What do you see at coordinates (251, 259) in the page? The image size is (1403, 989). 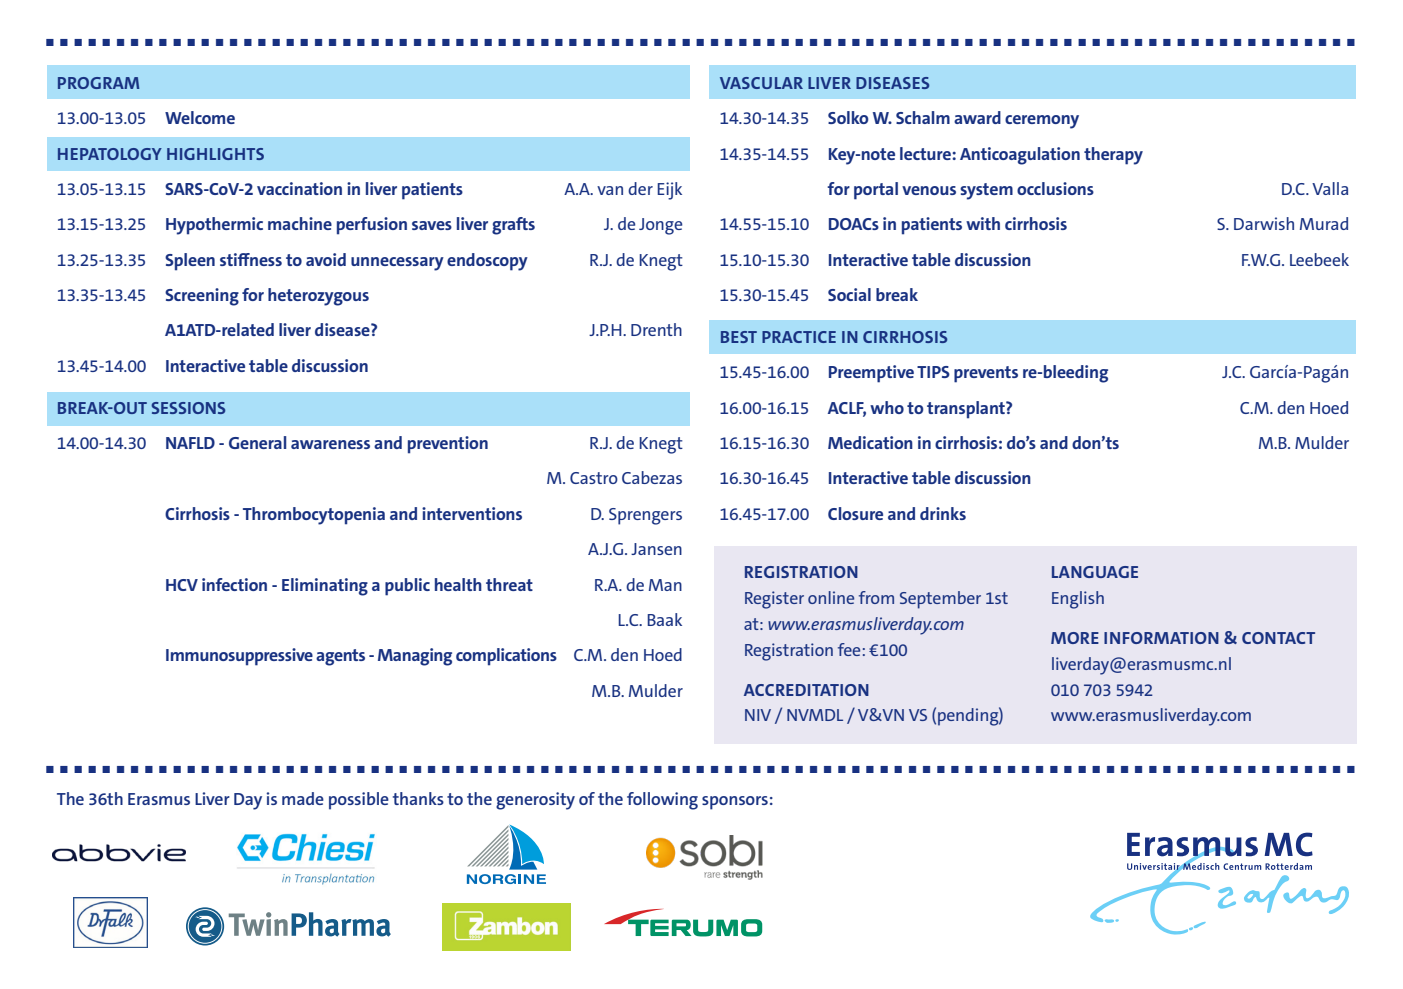 I see `stiffness` at bounding box center [251, 259].
